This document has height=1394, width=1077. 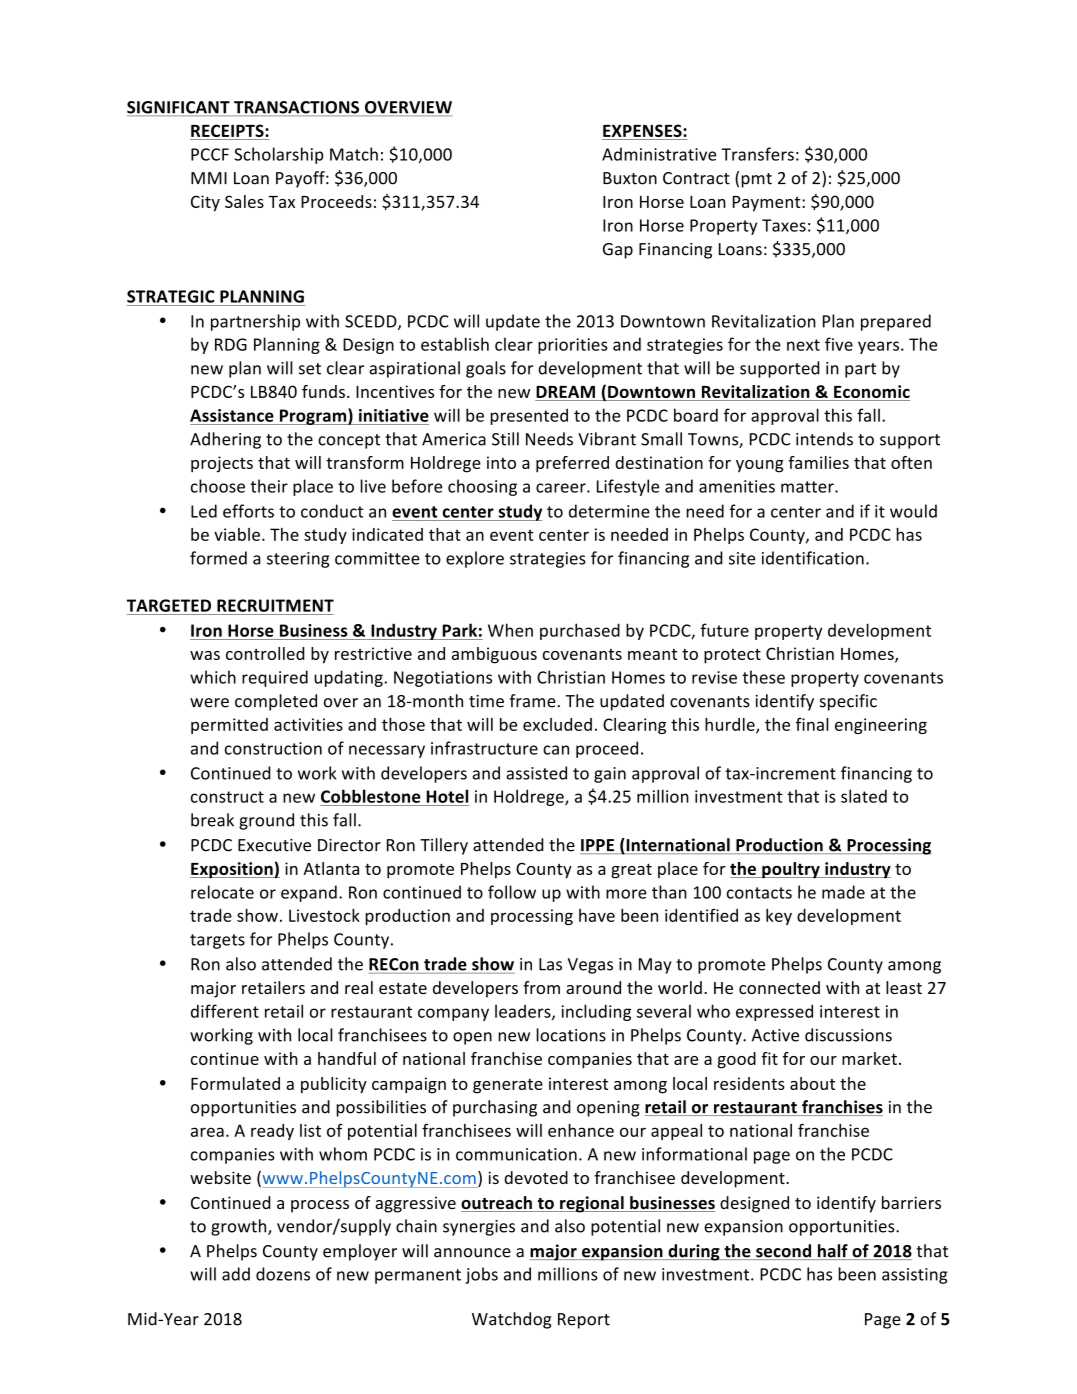 I want to click on final, so click(x=812, y=724).
